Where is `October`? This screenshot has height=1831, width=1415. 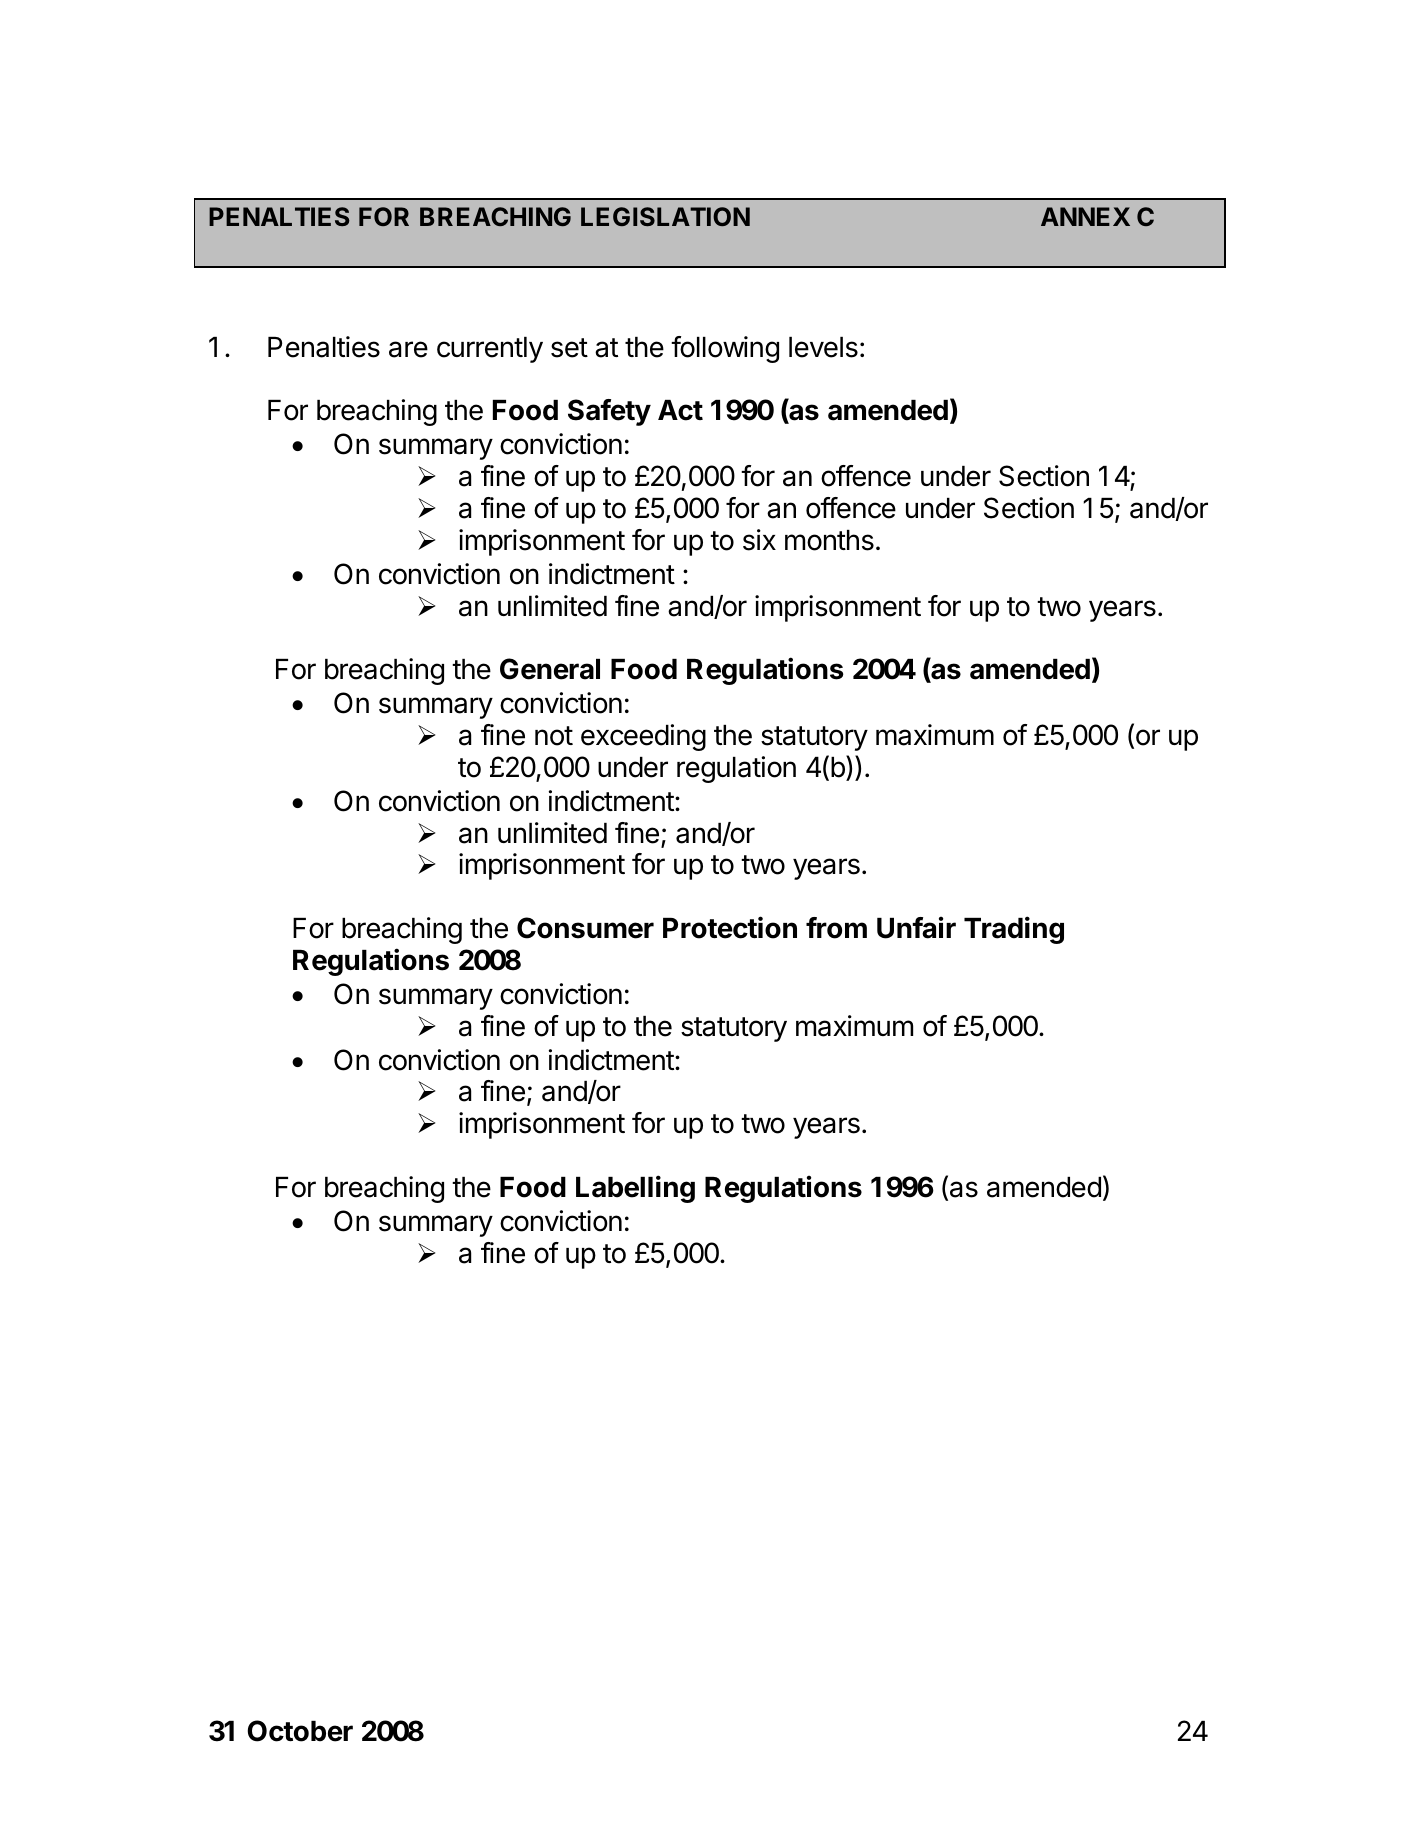 October is located at coordinates (300, 1731).
